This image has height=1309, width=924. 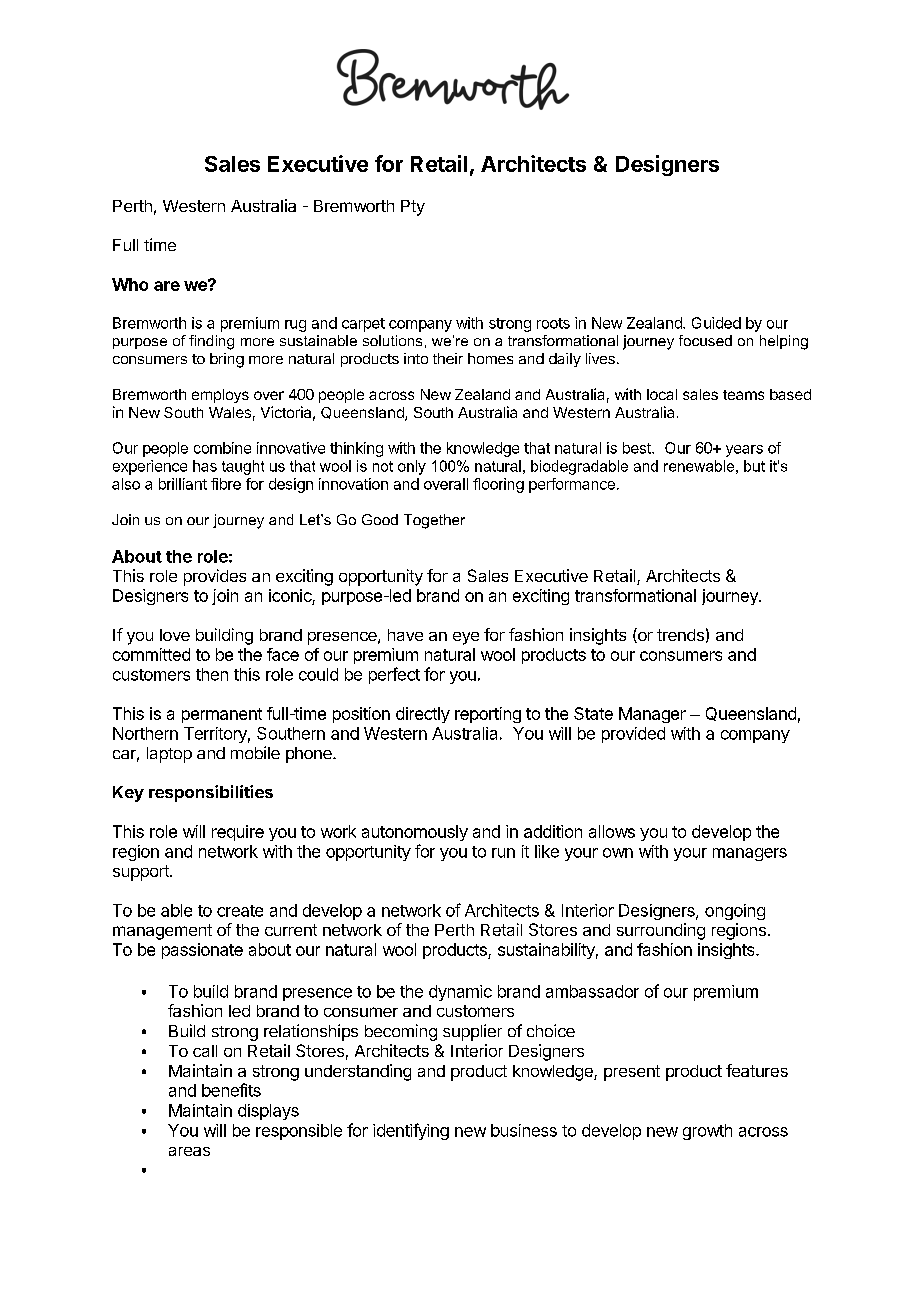 I want to click on Together, so click(x=434, y=521).
